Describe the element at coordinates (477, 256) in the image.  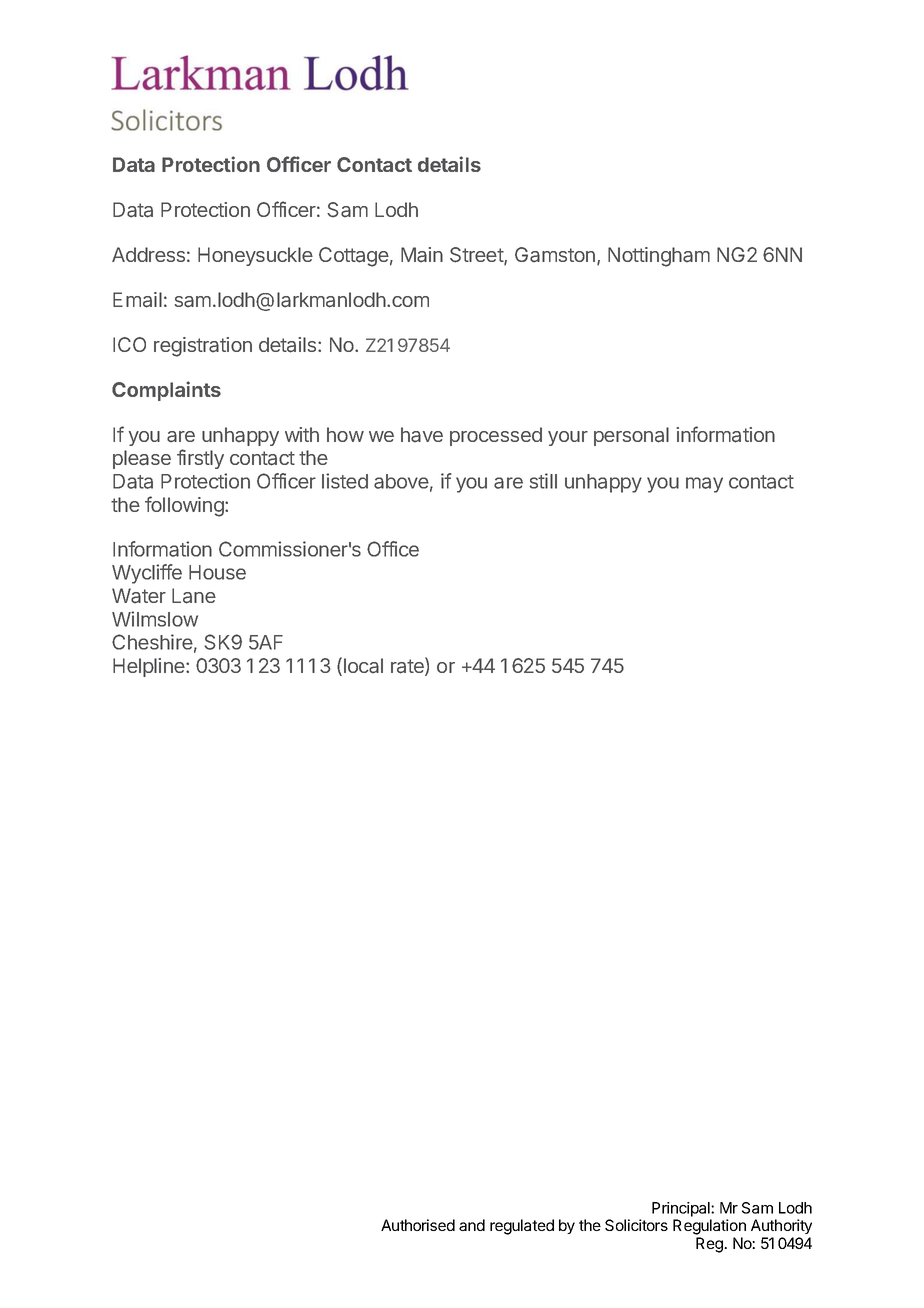
I see `Street` at that location.
